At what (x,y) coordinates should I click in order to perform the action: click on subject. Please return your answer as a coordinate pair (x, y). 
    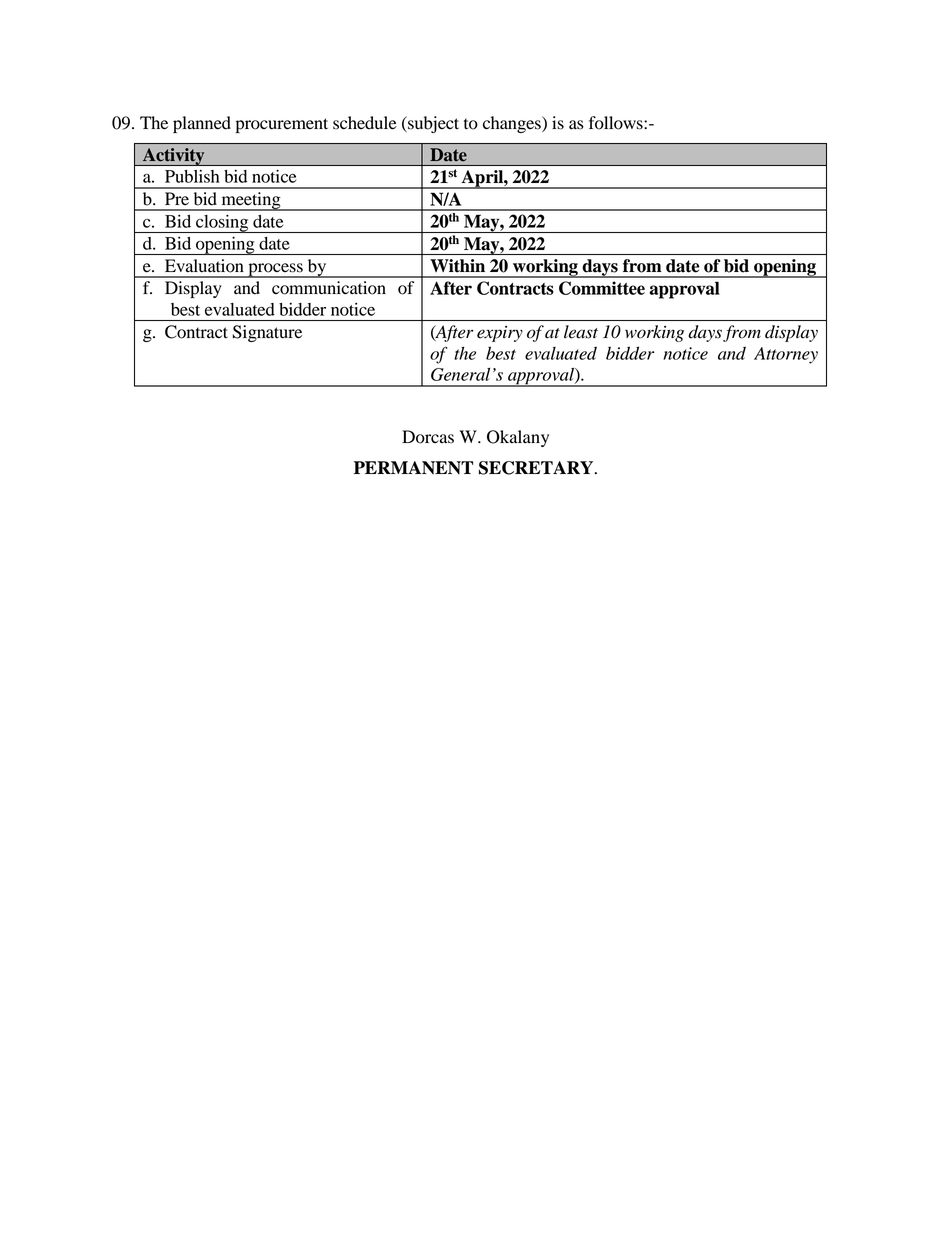
    Looking at the image, I should click on (432, 124).
